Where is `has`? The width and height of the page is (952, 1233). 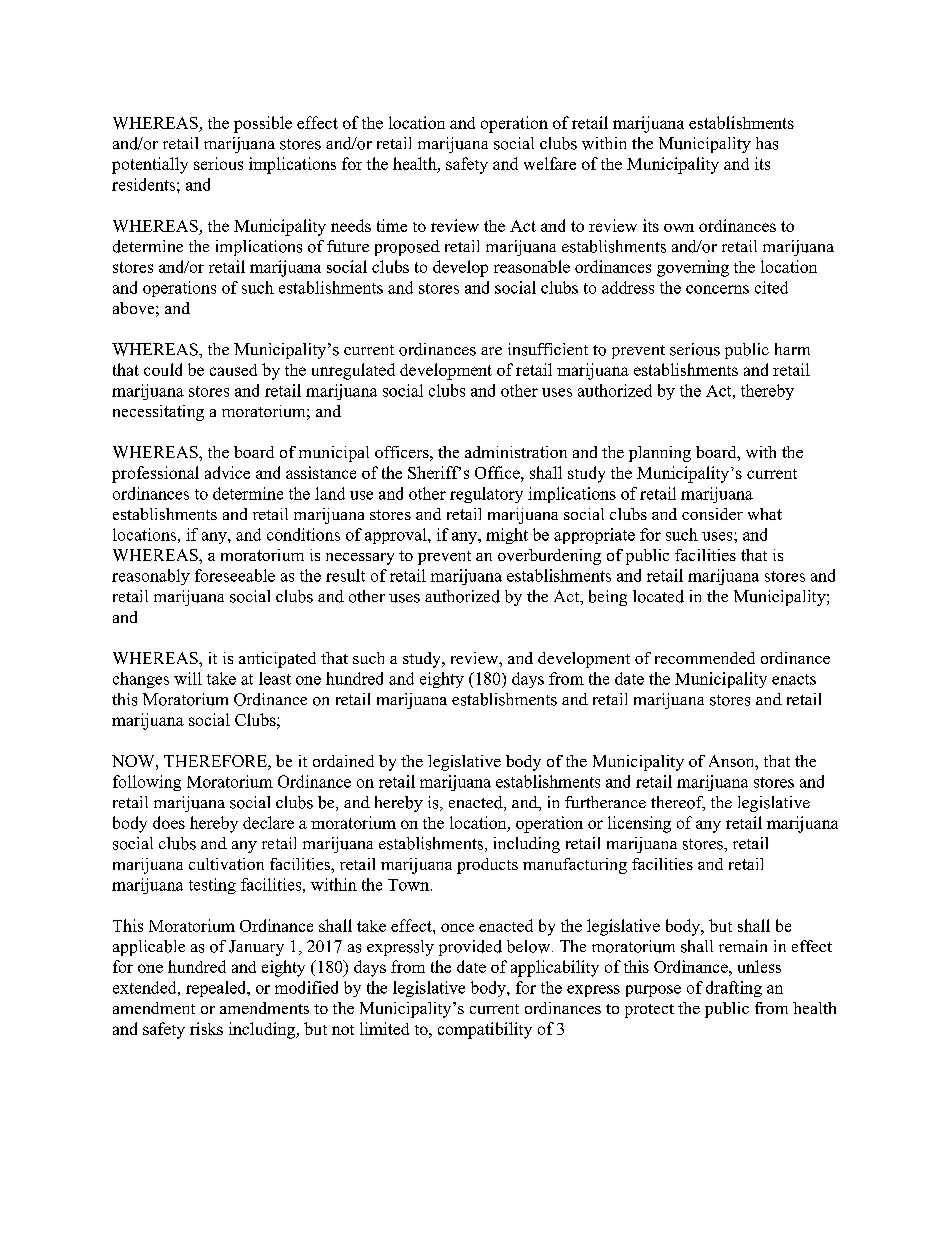 has is located at coordinates (767, 143).
